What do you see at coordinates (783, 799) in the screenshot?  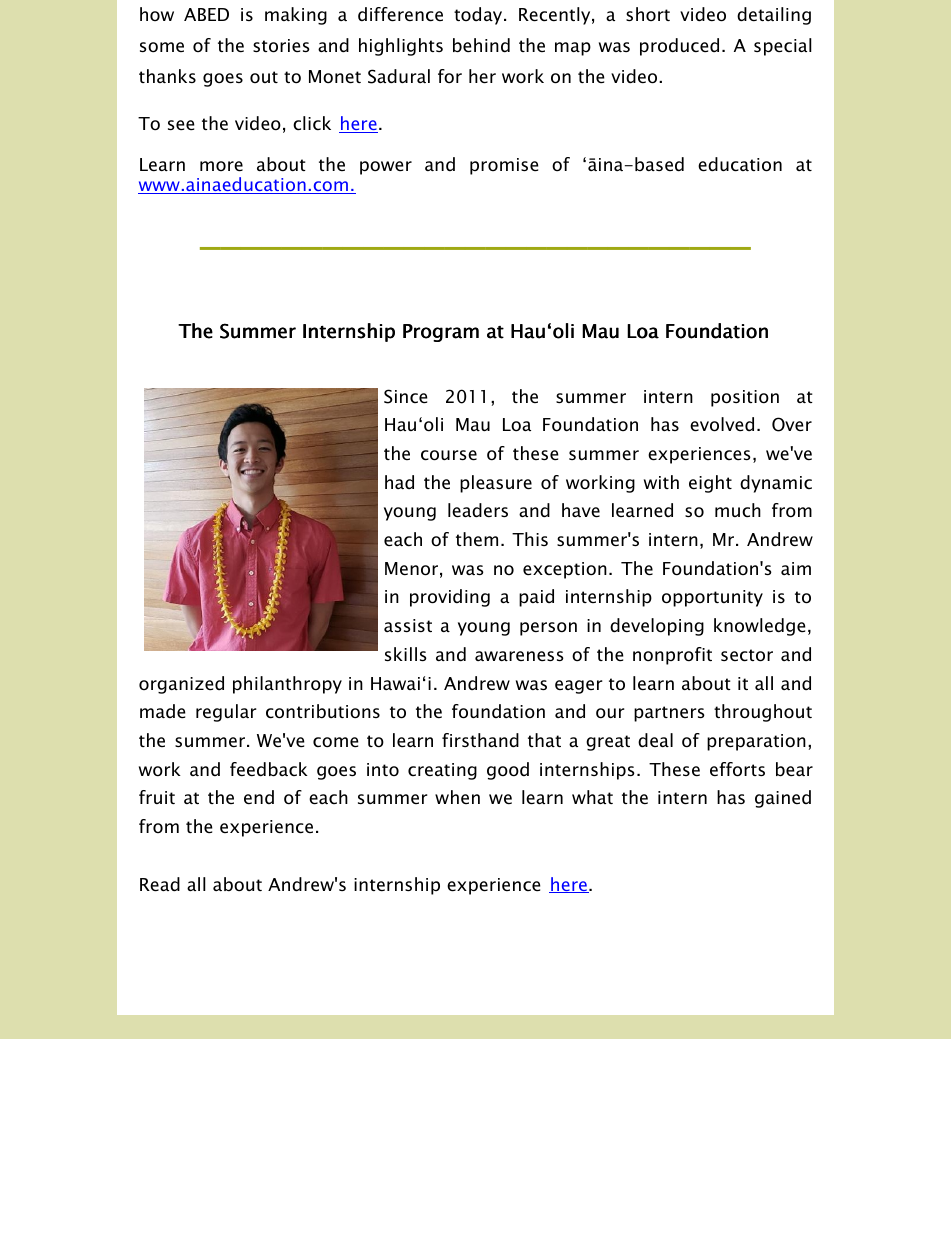 I see `gained` at bounding box center [783, 799].
